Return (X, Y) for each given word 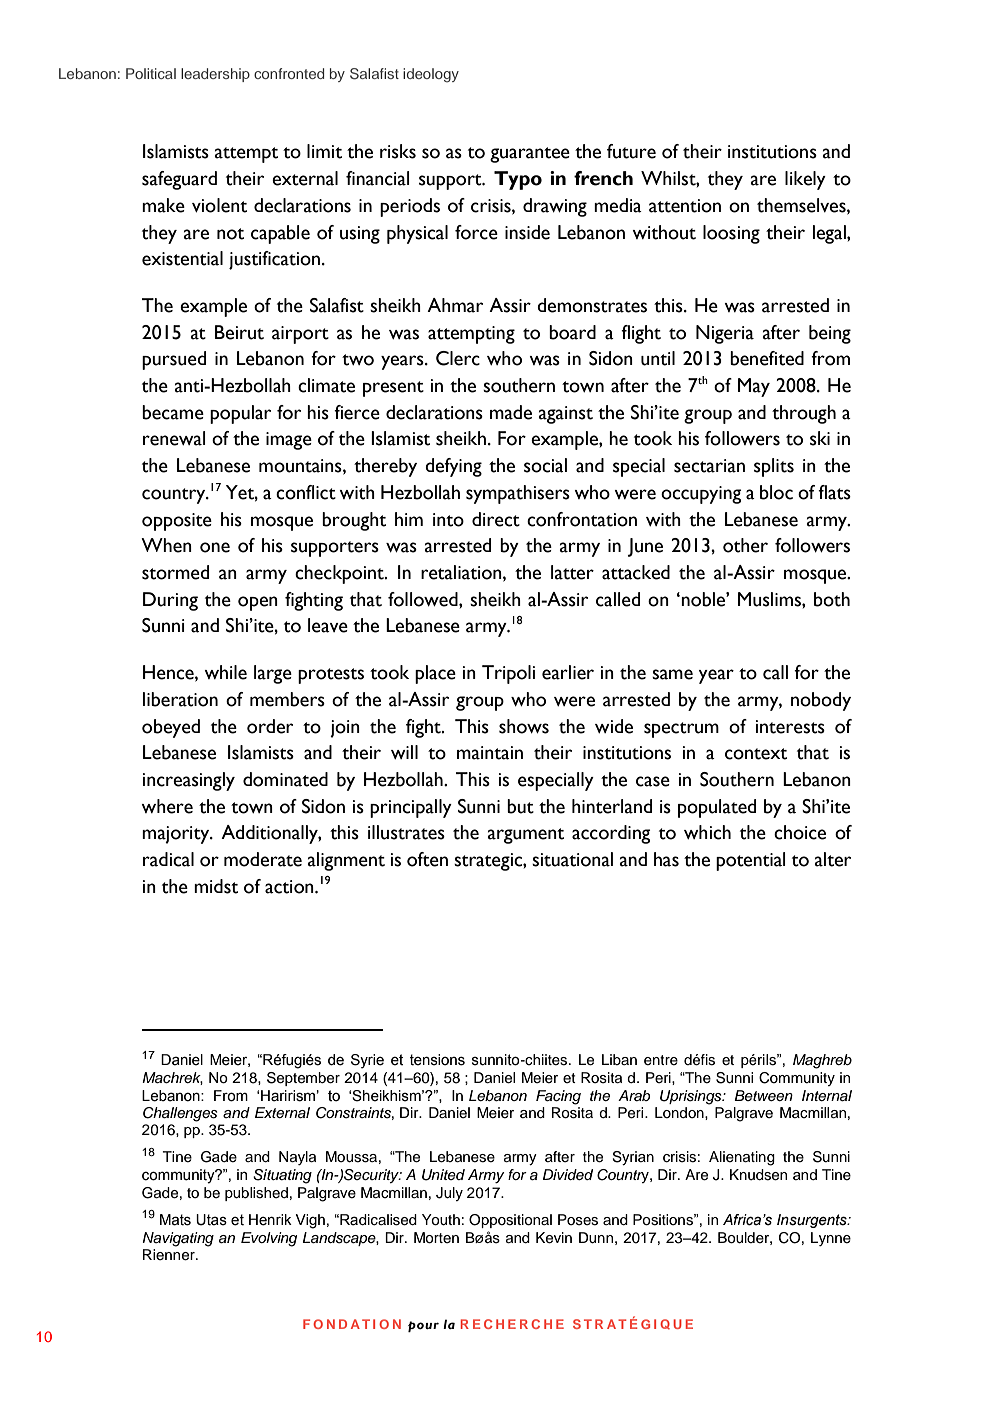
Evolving (269, 1239)
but (520, 806)
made (511, 412)
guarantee (530, 155)
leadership (215, 75)
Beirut (239, 332)
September (303, 1079)
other (745, 545)
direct (496, 519)
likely (805, 180)
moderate (263, 859)
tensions (437, 1060)
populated (717, 808)
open (258, 603)
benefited (767, 358)
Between (763, 1095)
